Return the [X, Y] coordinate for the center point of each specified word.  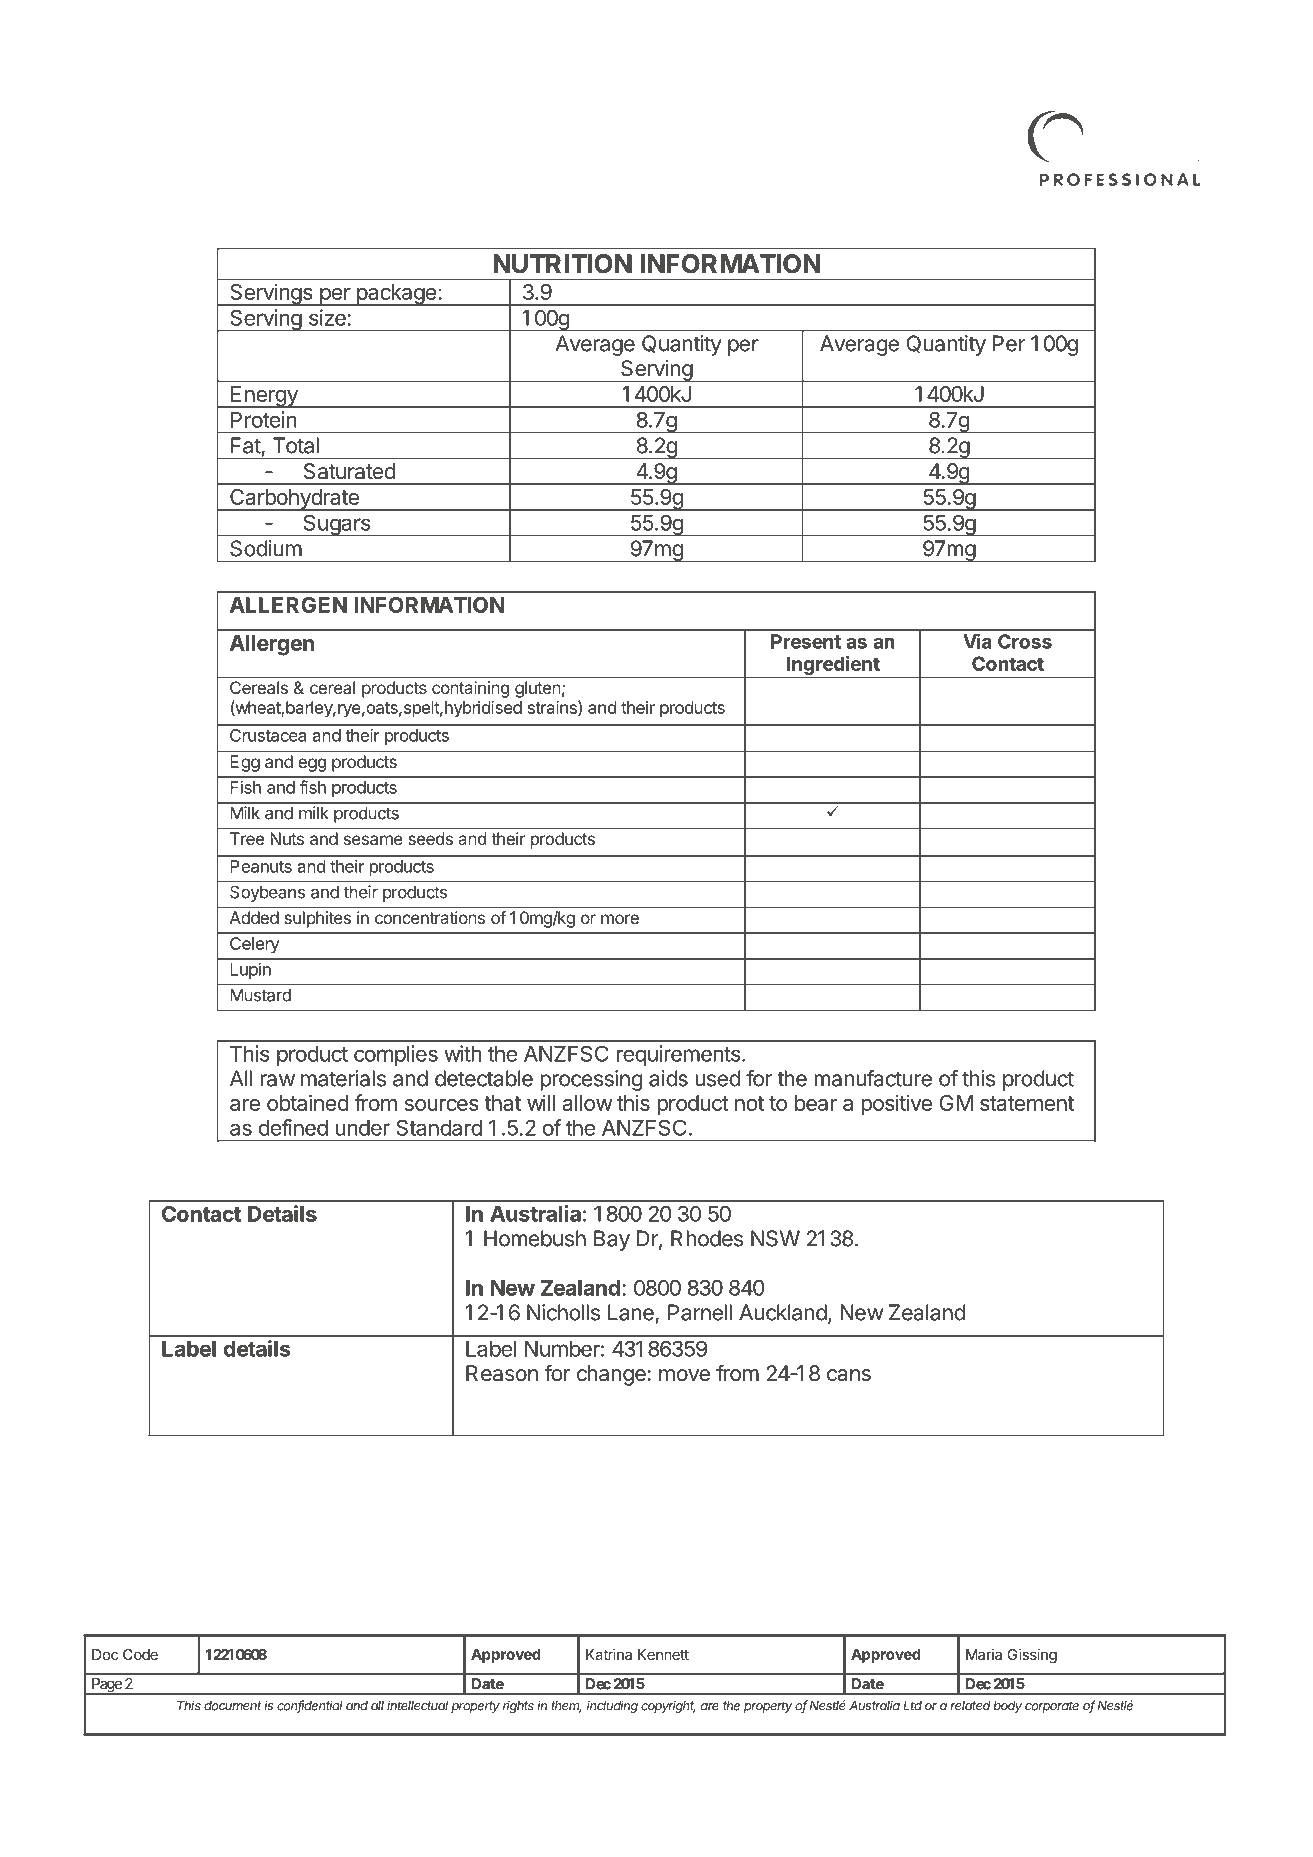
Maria [984, 1654]
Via [977, 641]
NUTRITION [562, 264]
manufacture [873, 1078]
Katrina [609, 1654]
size [327, 317]
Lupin [250, 970]
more [620, 919]
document [233, 1706]
